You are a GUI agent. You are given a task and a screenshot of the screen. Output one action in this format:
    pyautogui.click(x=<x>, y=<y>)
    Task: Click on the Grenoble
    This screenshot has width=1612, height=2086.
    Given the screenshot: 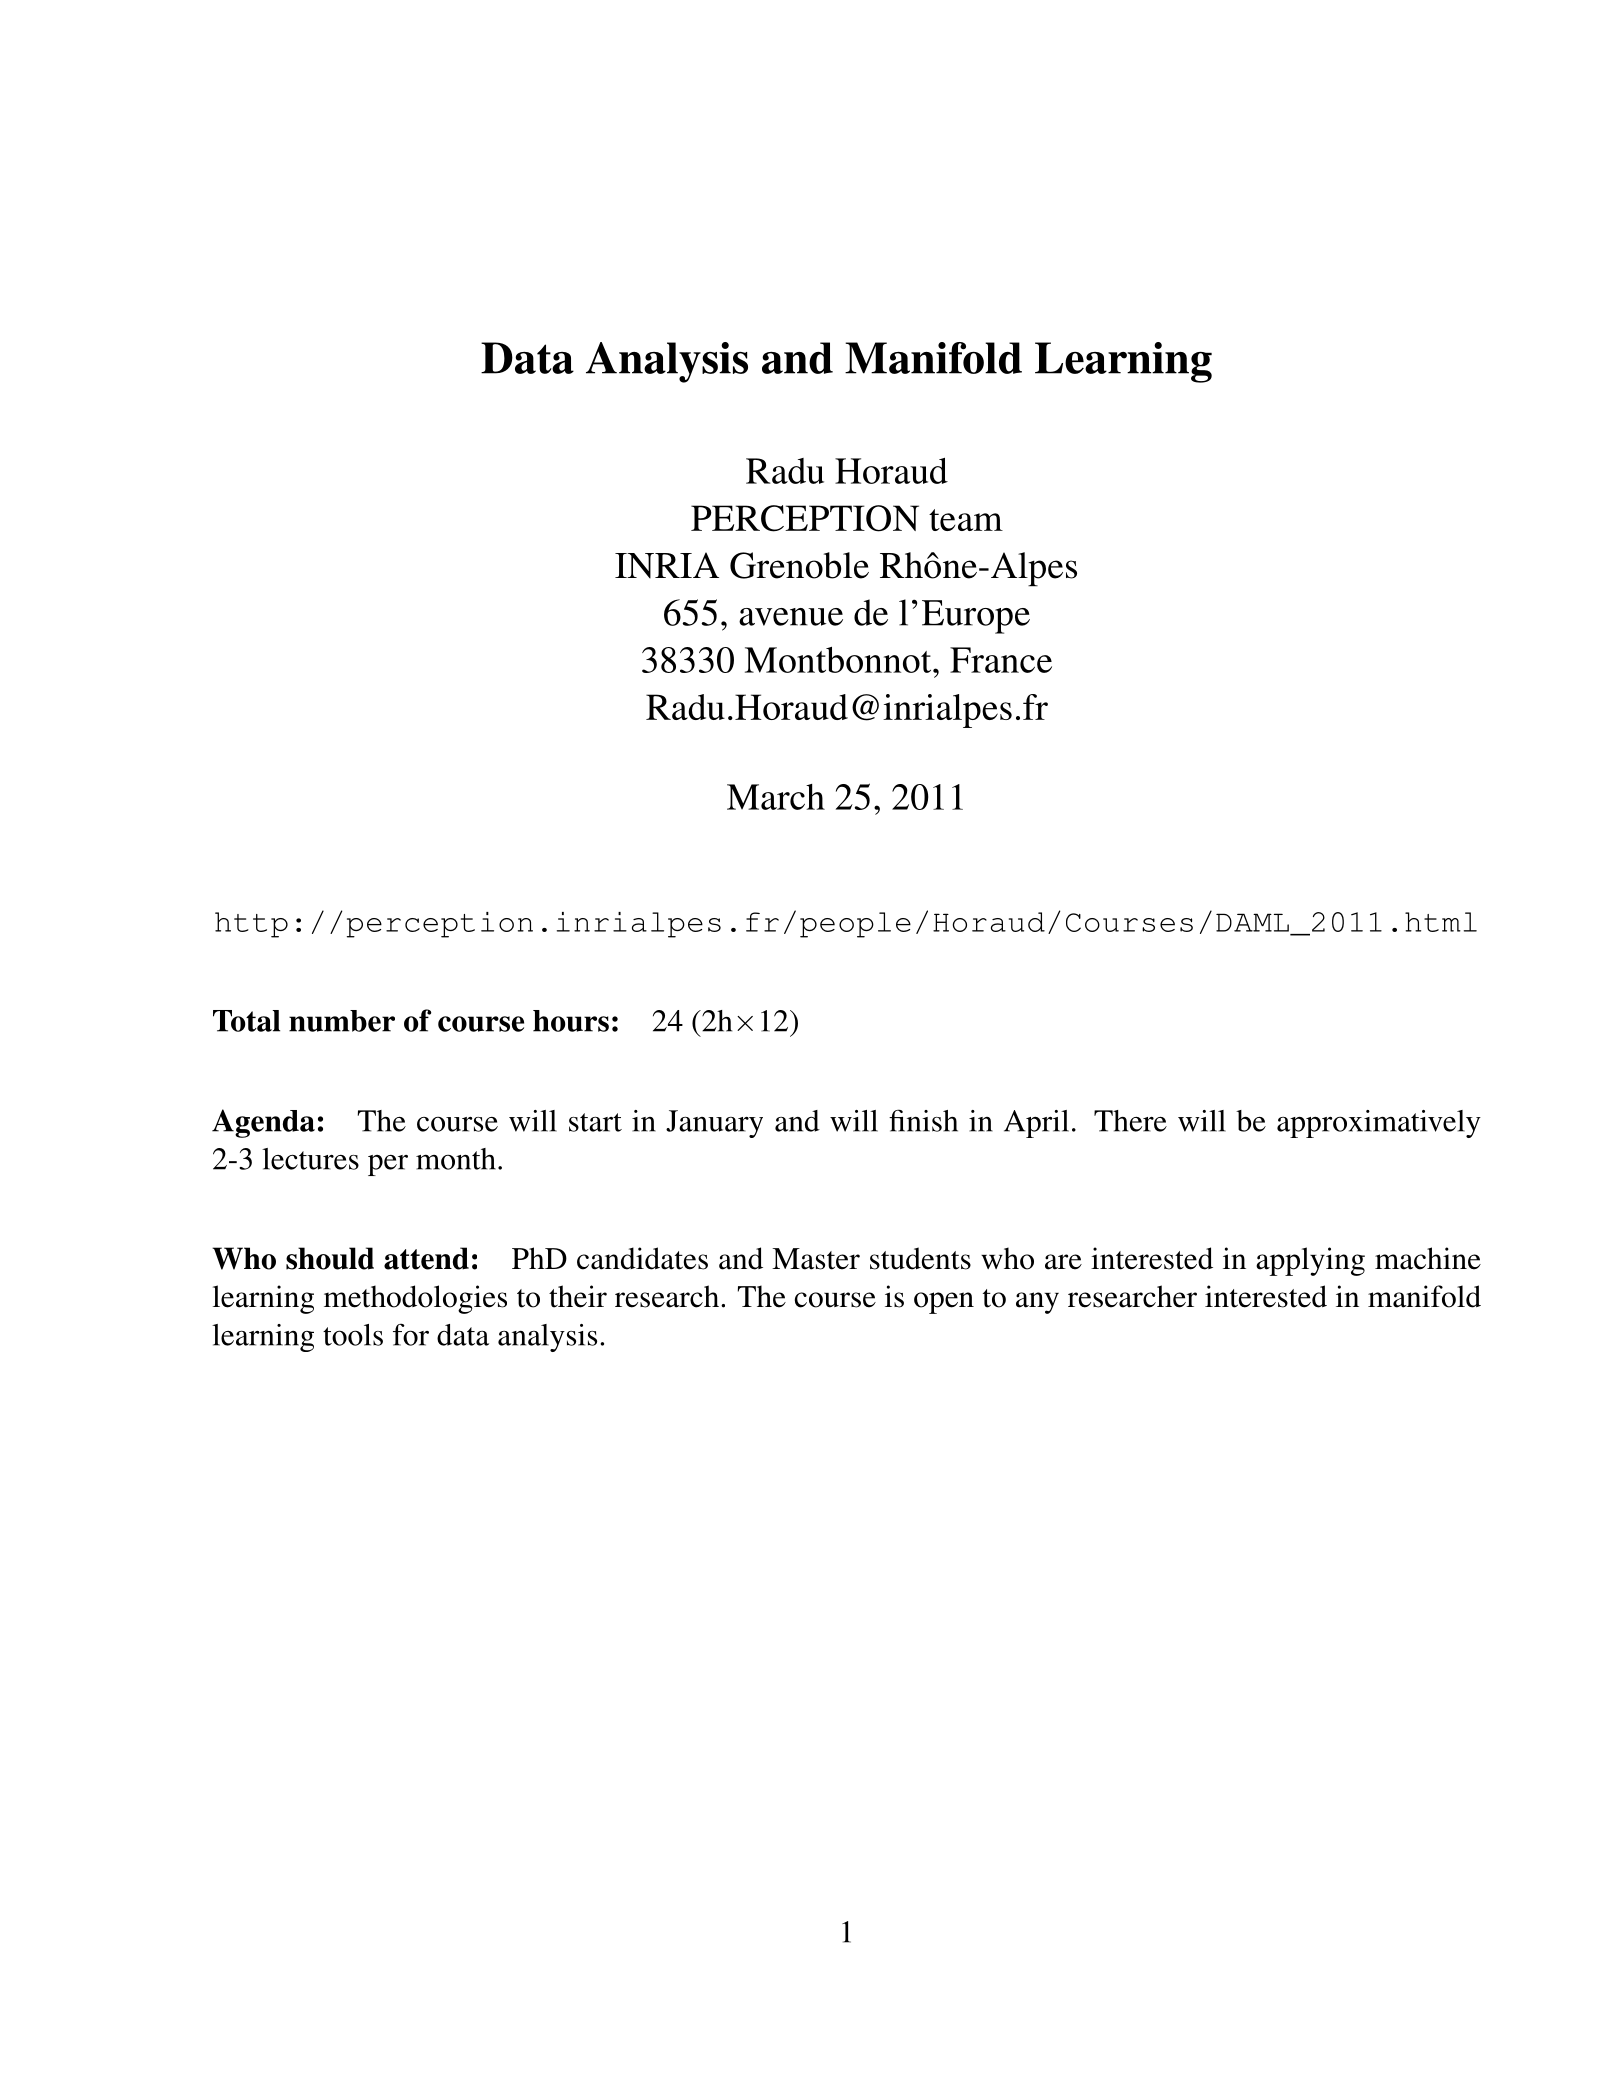 What is the action you would take?
    pyautogui.click(x=799, y=565)
